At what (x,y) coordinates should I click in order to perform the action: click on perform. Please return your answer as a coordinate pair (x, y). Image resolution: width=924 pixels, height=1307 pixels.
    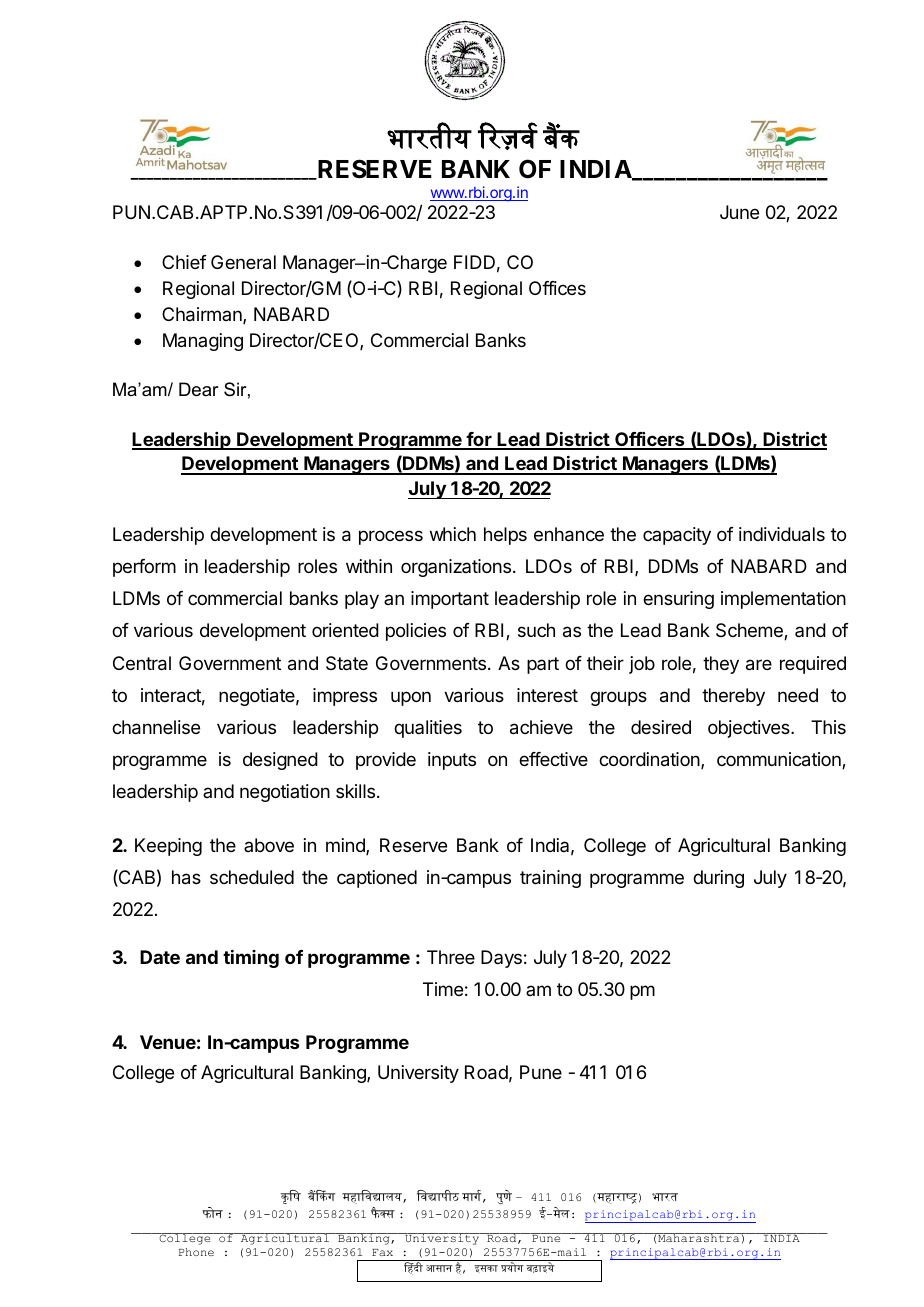
    Looking at the image, I should click on (144, 568).
